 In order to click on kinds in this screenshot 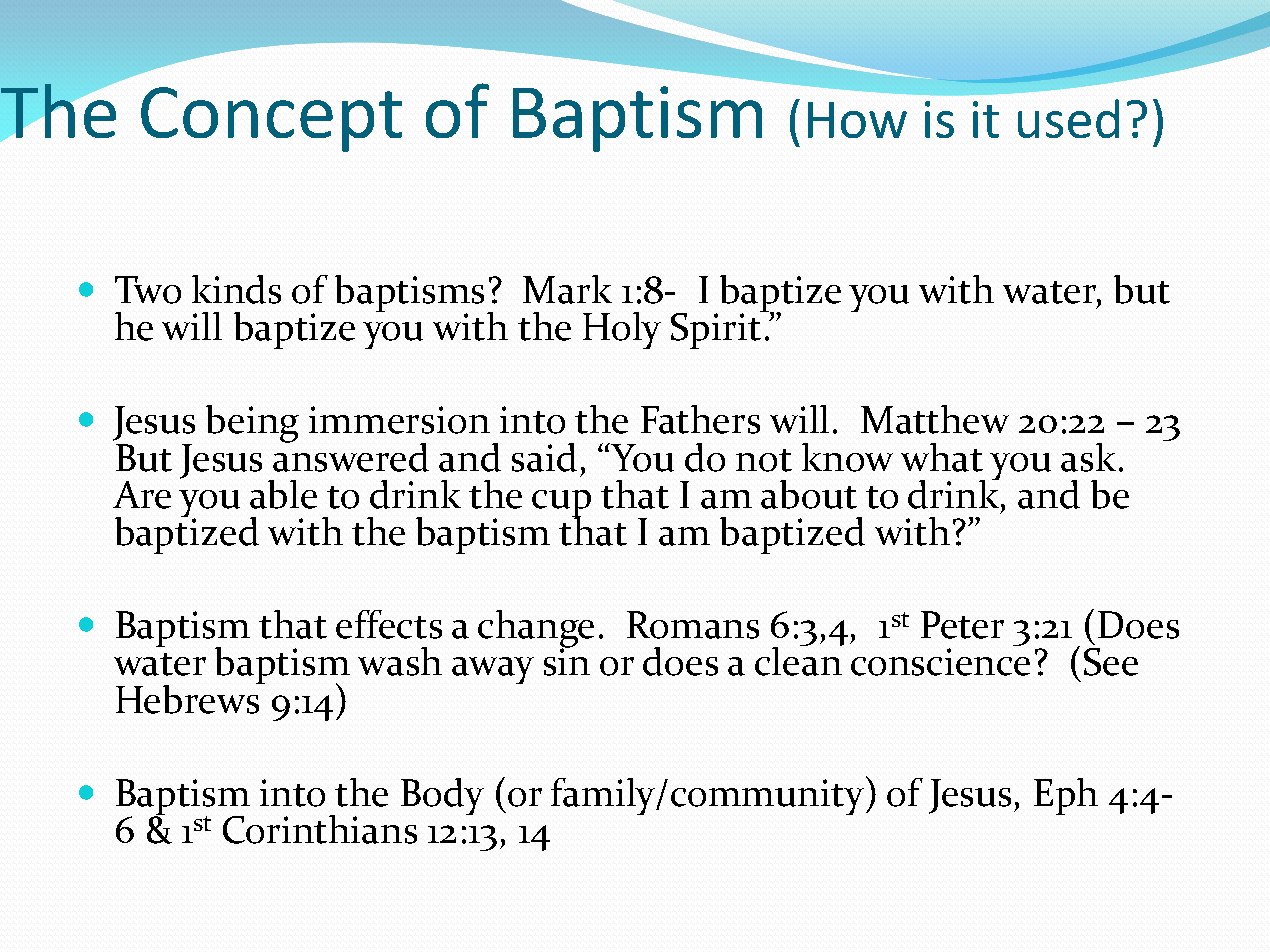, I will do `click(236, 289)`.
